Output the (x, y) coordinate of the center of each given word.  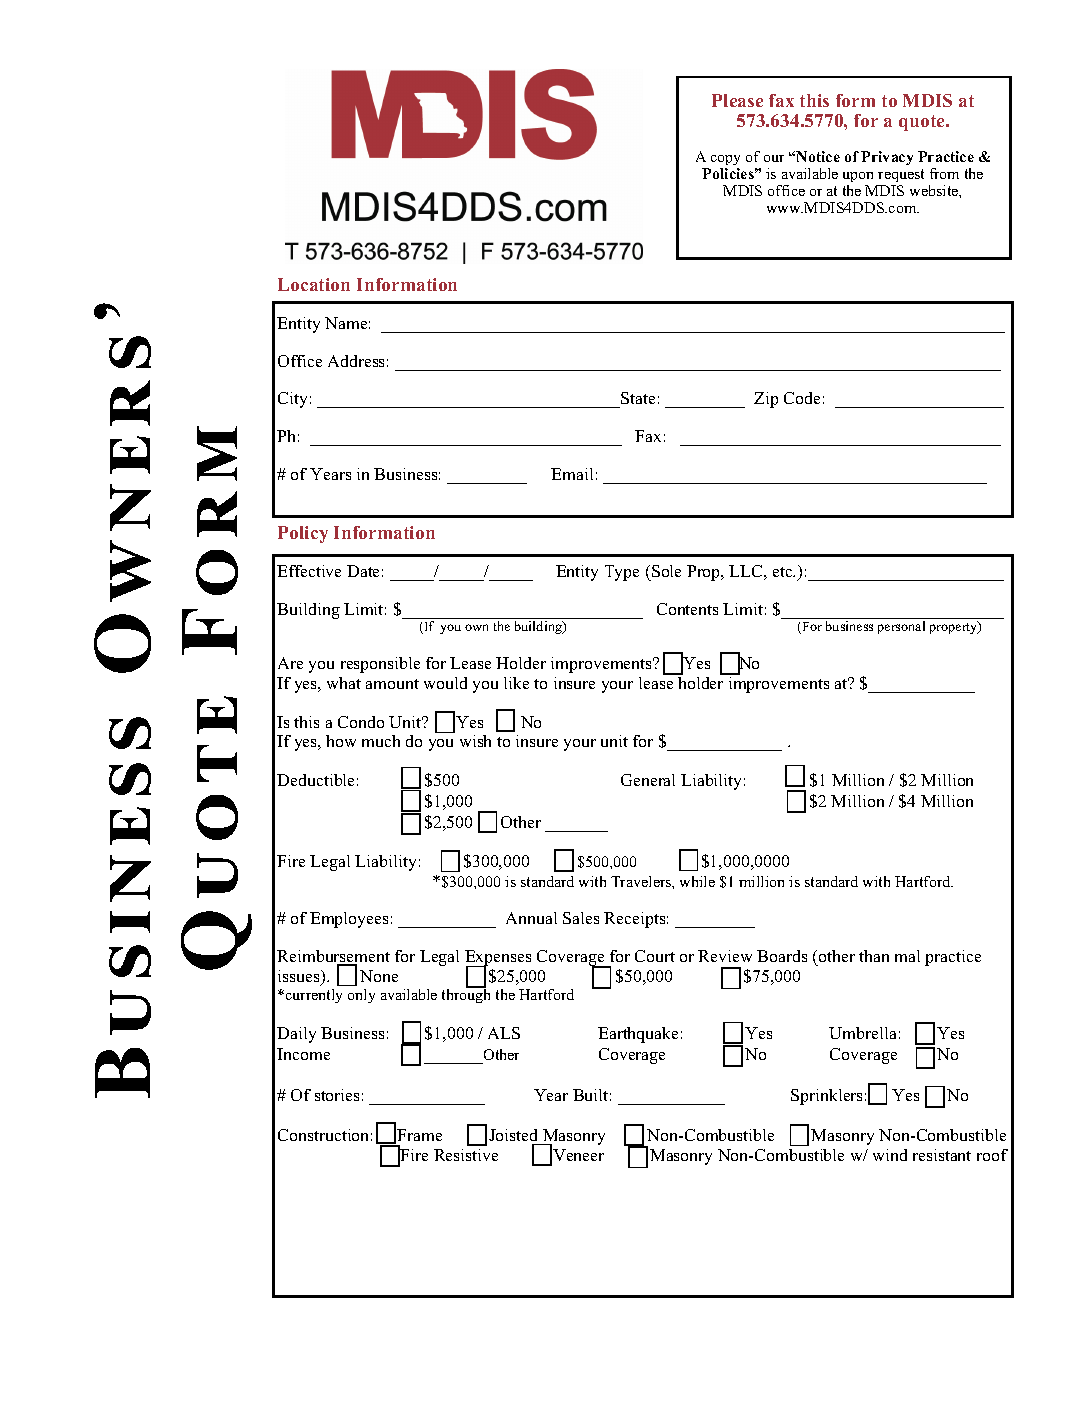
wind (890, 1155)
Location (314, 284)
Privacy (887, 158)
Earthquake (638, 1035)
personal (901, 627)
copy (725, 160)
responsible (380, 665)
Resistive (466, 1155)
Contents (687, 609)
